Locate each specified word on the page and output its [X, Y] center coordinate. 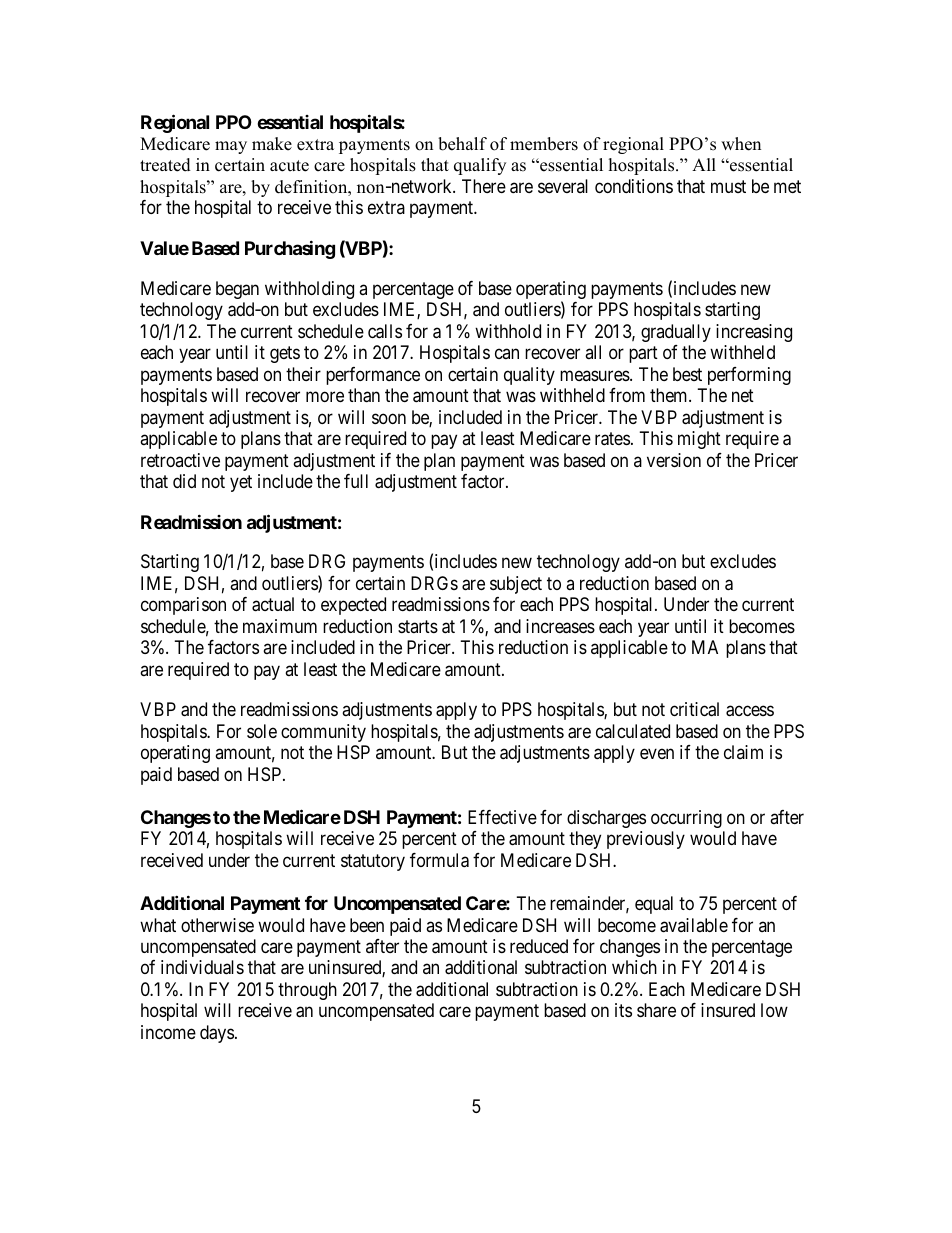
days [217, 1034]
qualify [480, 166]
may [231, 147]
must [728, 186]
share [656, 1010]
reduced [539, 946]
